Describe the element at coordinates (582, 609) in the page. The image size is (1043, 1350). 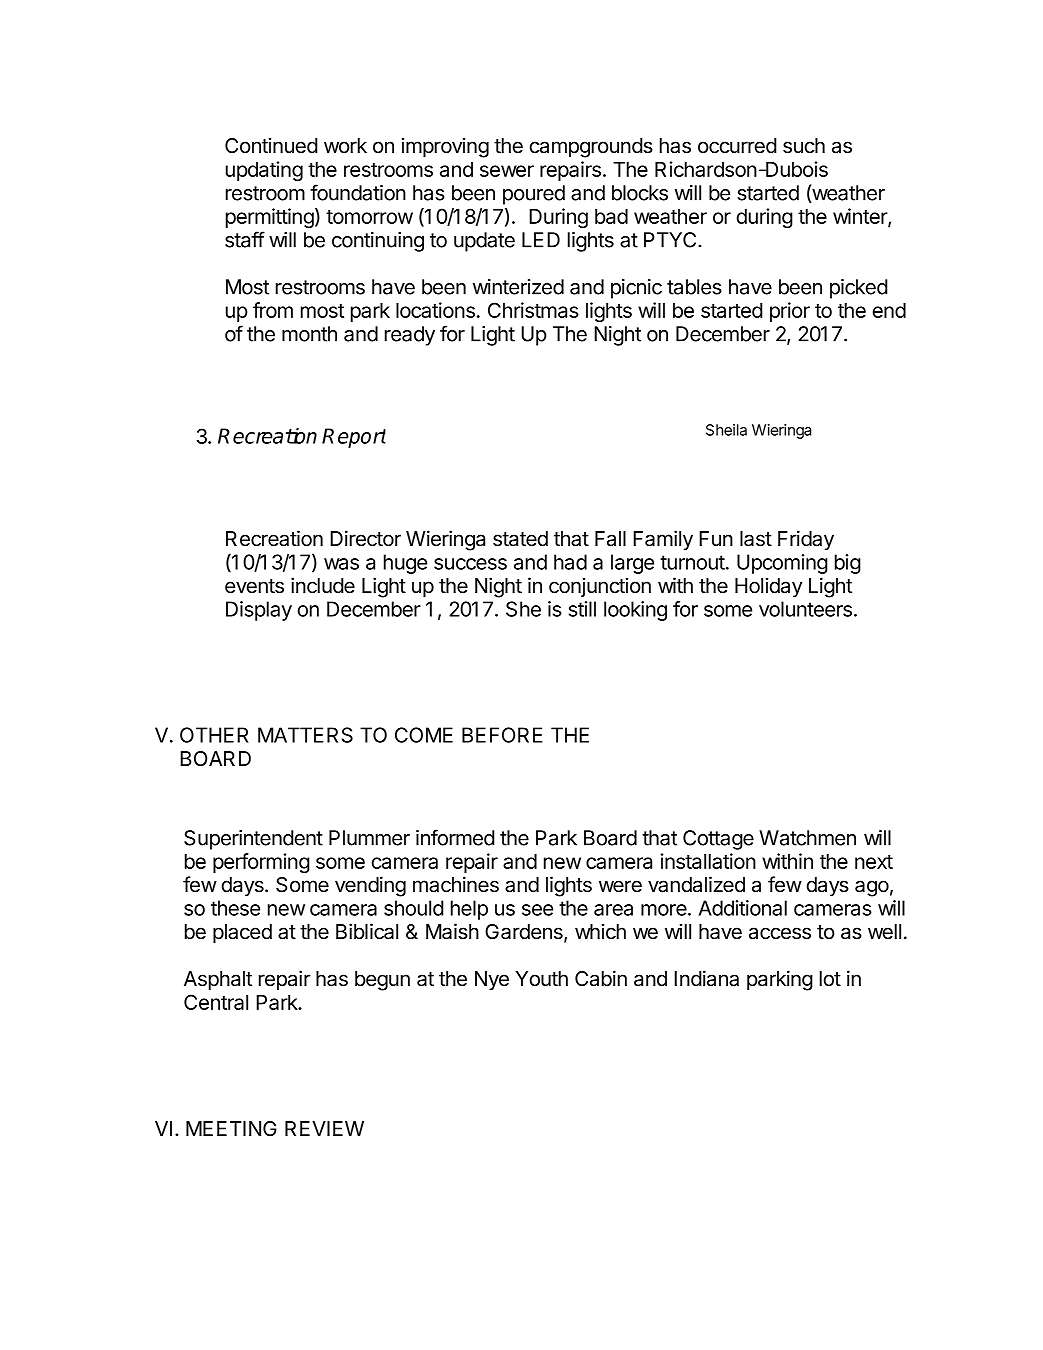
I see `still` at that location.
